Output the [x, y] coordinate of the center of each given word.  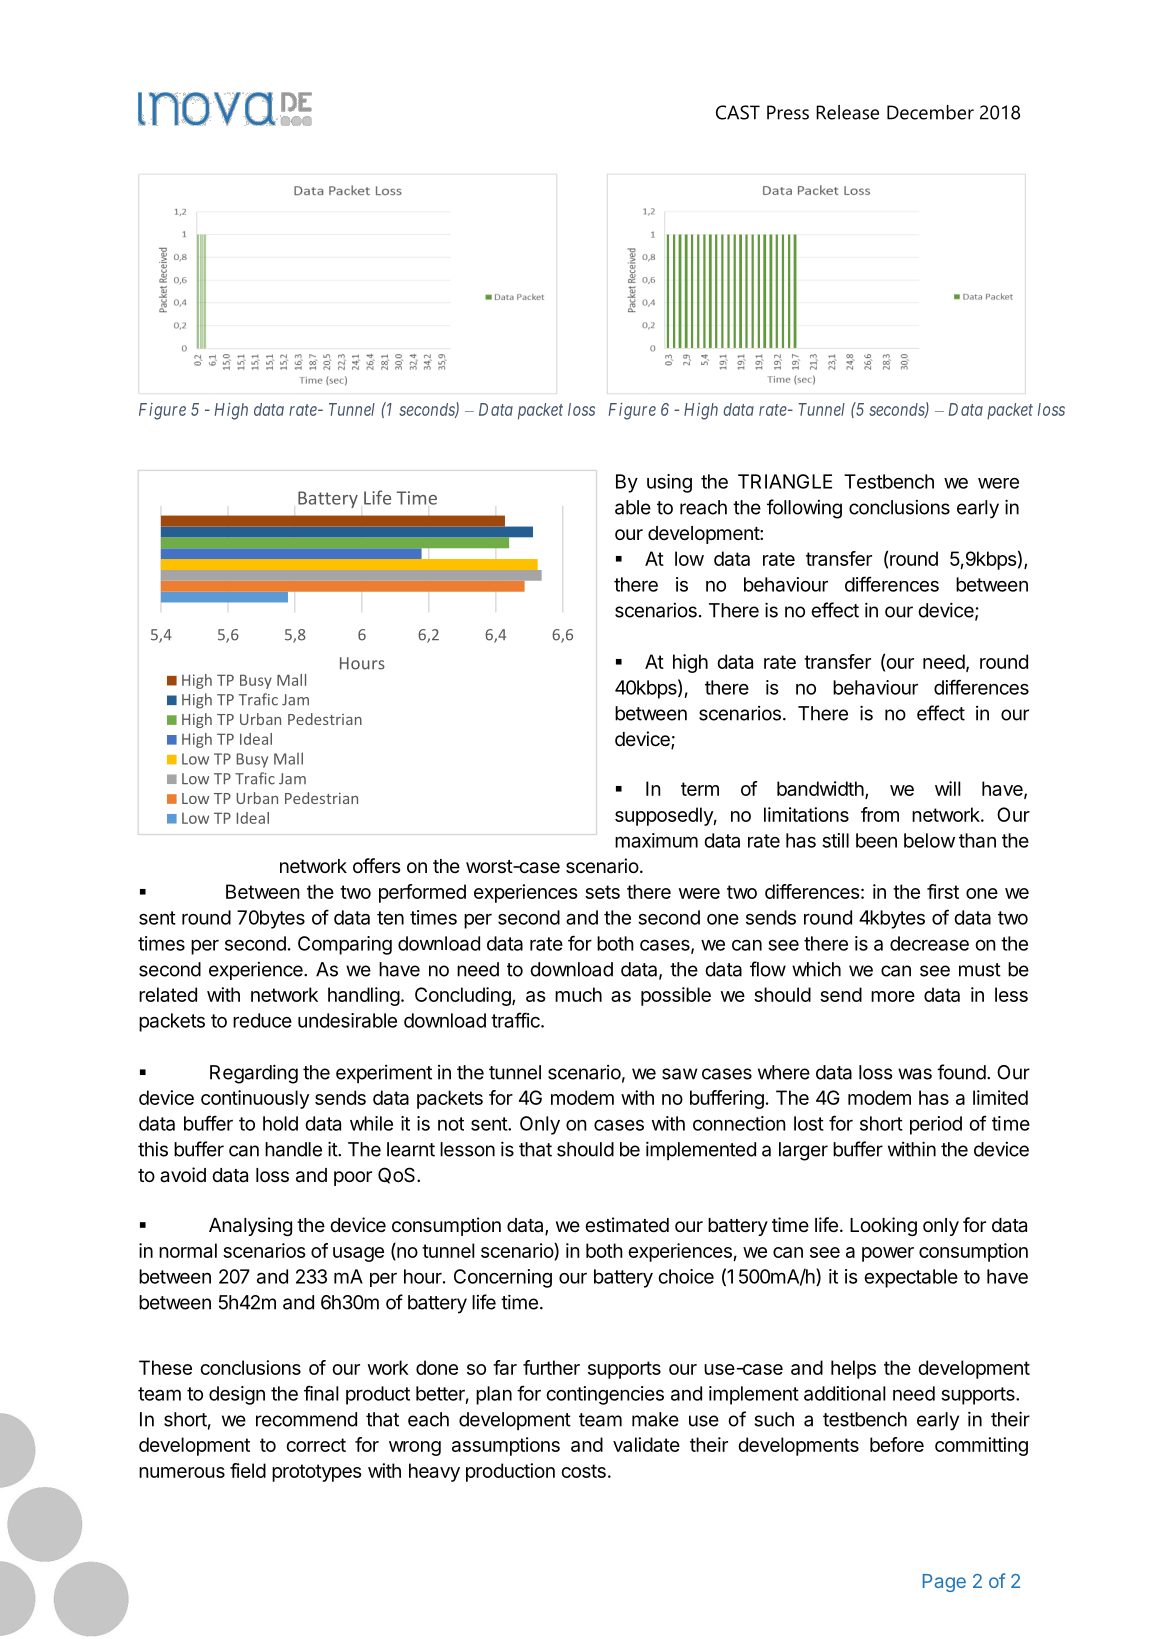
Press [788, 112]
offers [376, 865]
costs [583, 1471]
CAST [738, 112]
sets [602, 892]
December [930, 112]
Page [944, 1583]
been [876, 840]
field [248, 1470]
